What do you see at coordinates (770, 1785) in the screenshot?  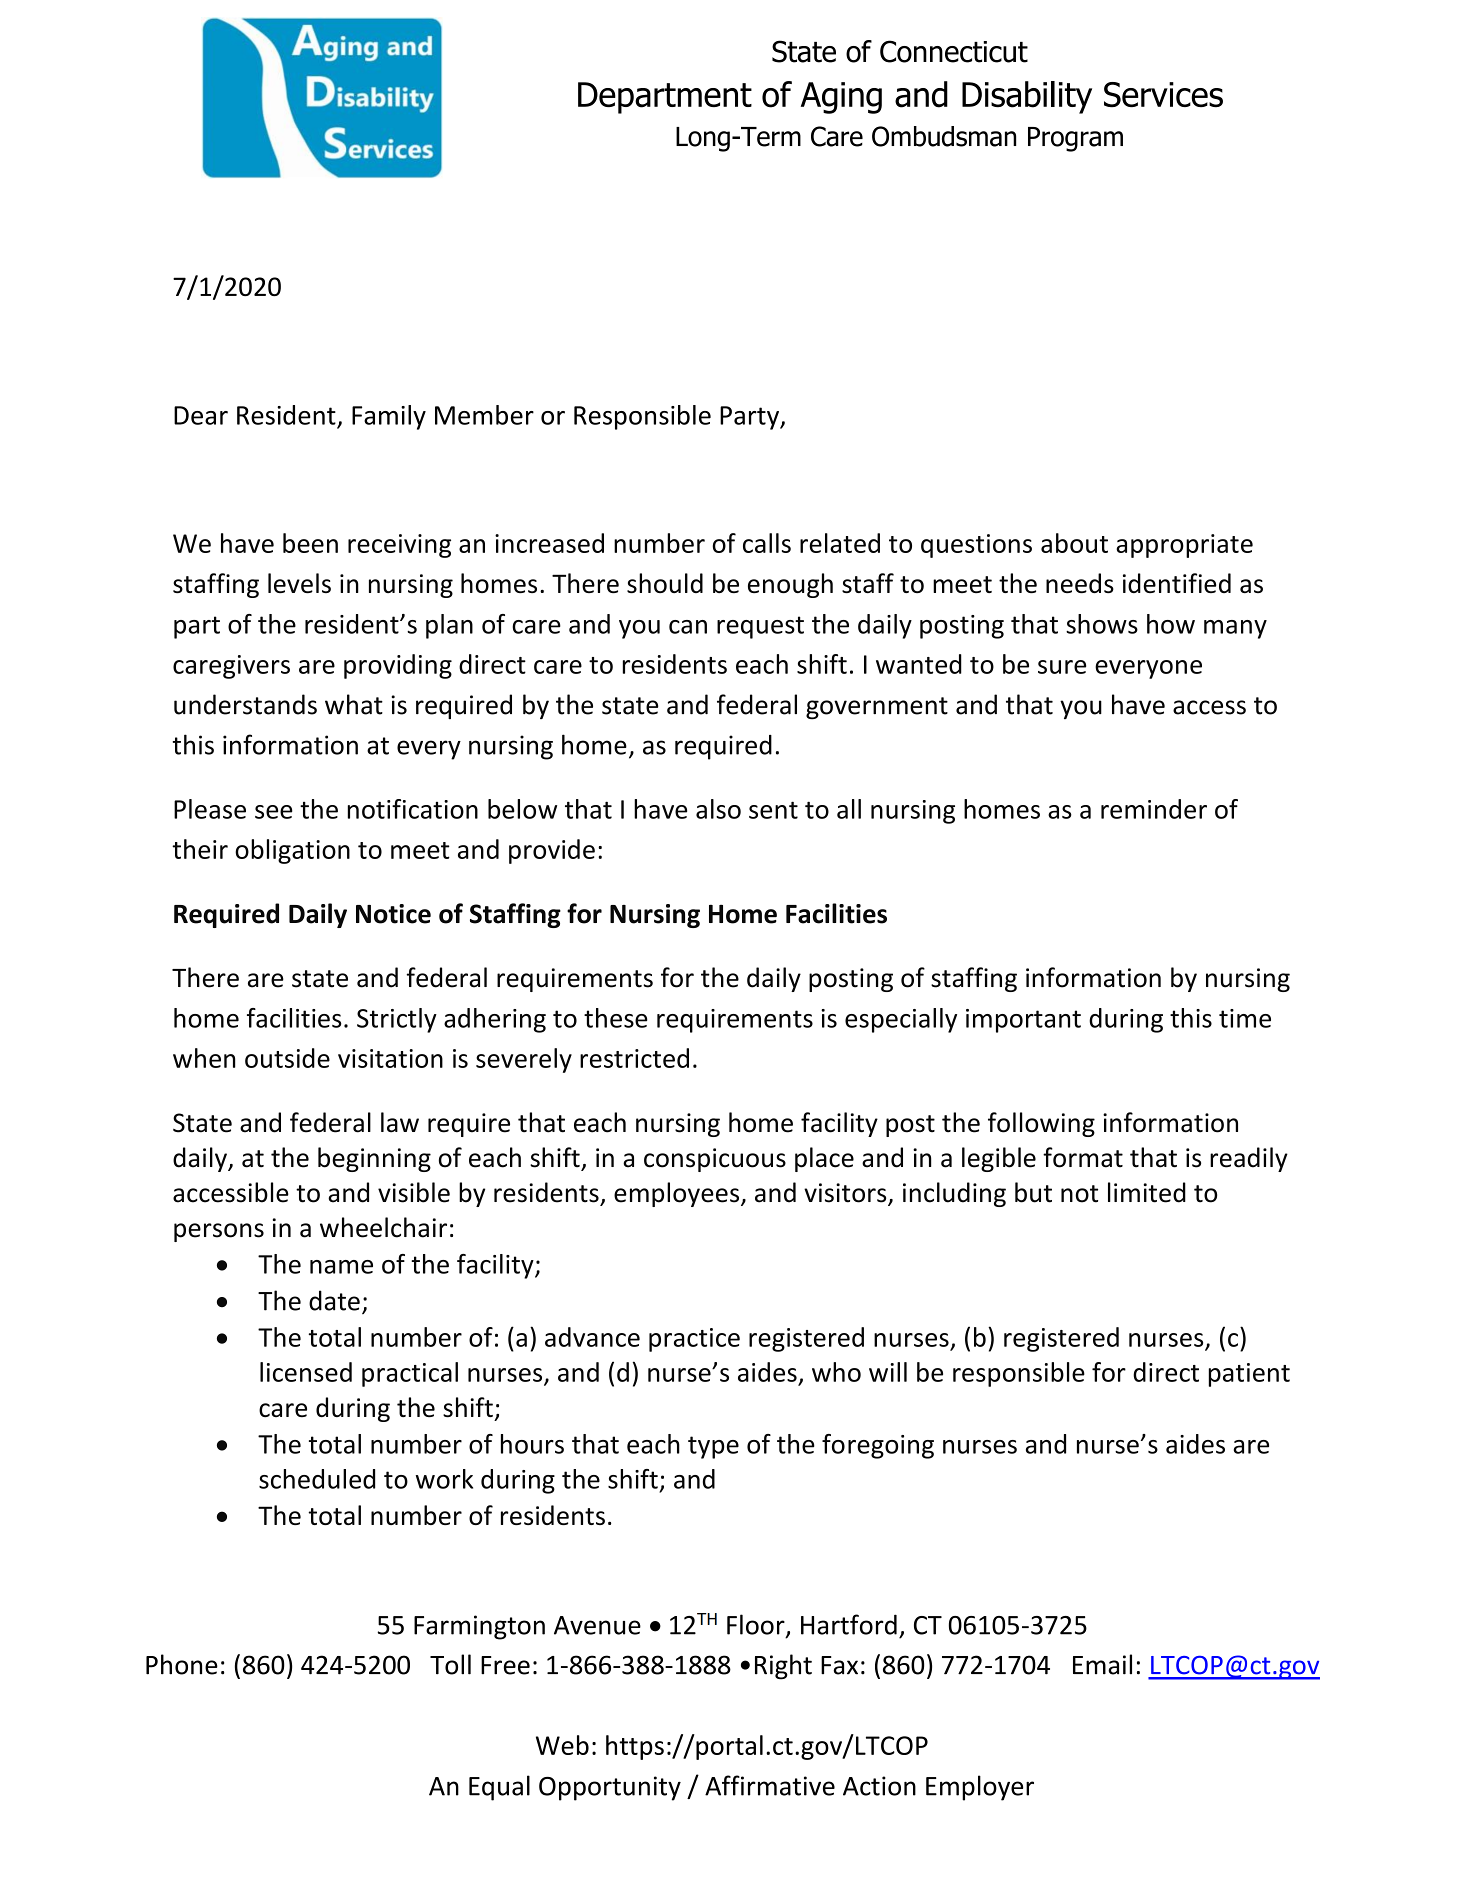 I see `Affirmative` at bounding box center [770, 1785].
